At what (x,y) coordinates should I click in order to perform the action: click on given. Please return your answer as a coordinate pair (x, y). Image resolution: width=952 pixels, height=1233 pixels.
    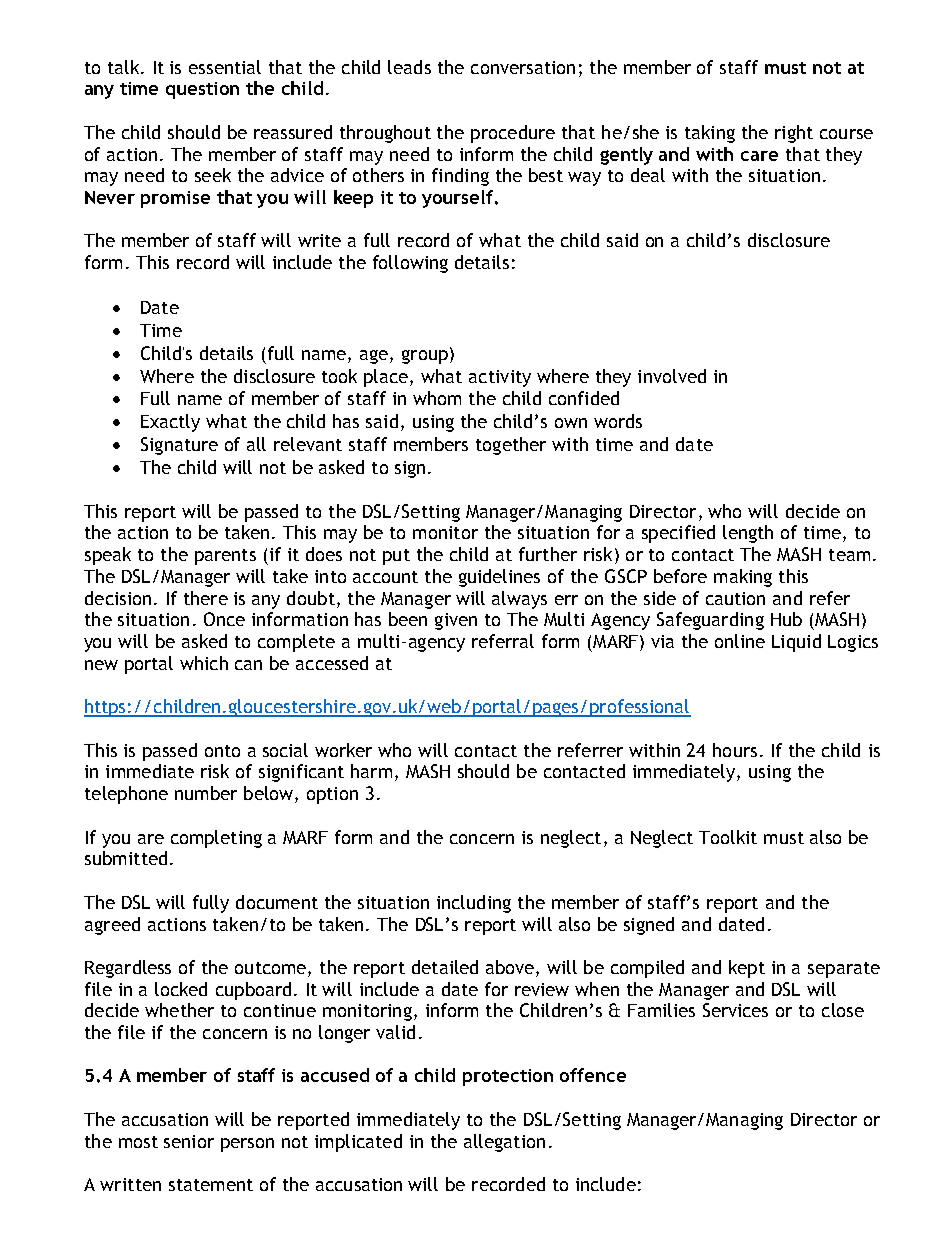
    Looking at the image, I should click on (456, 621).
